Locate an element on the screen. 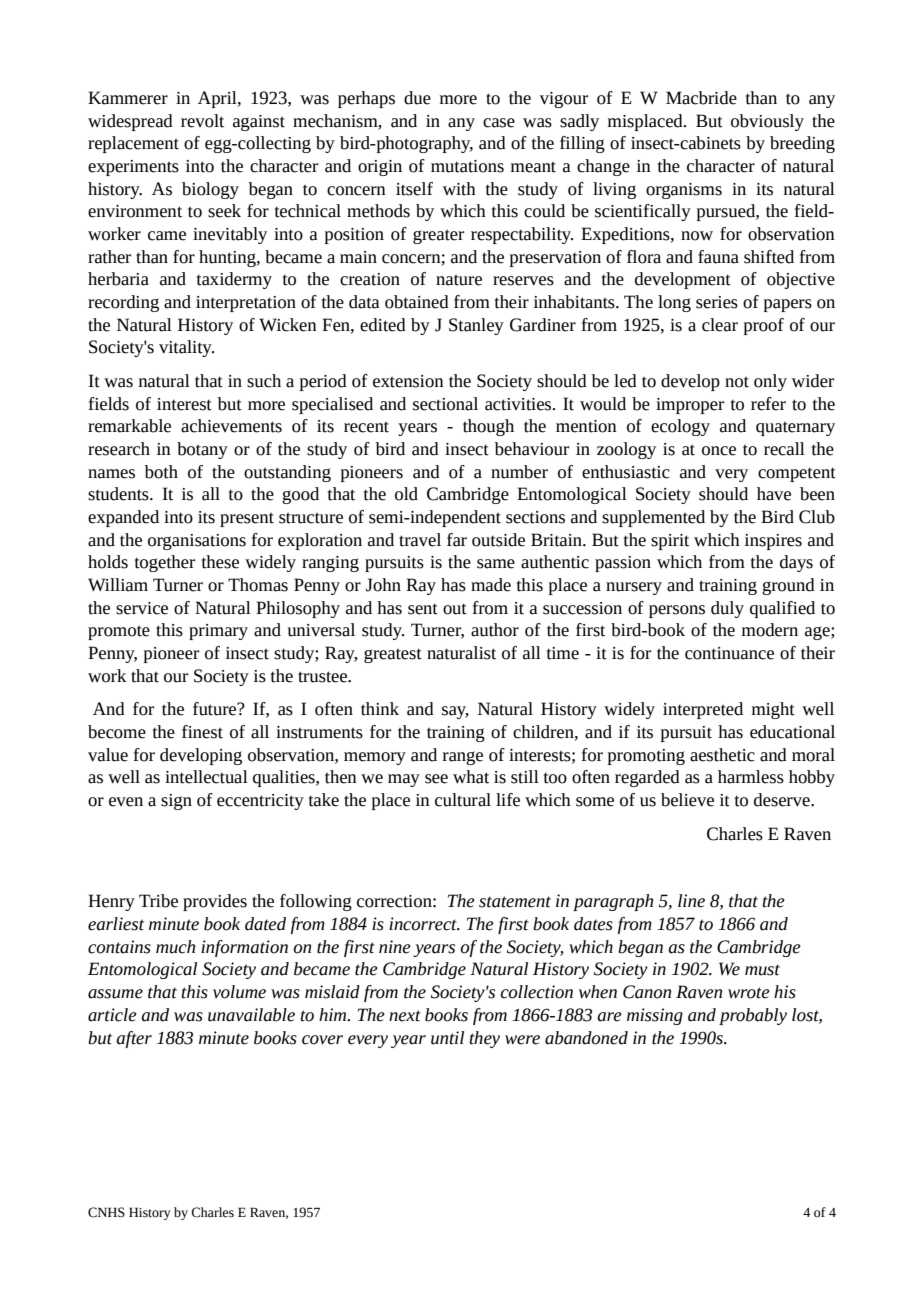 The width and height of the screenshot is (924, 1308). Stanley is located at coordinates (476, 326).
